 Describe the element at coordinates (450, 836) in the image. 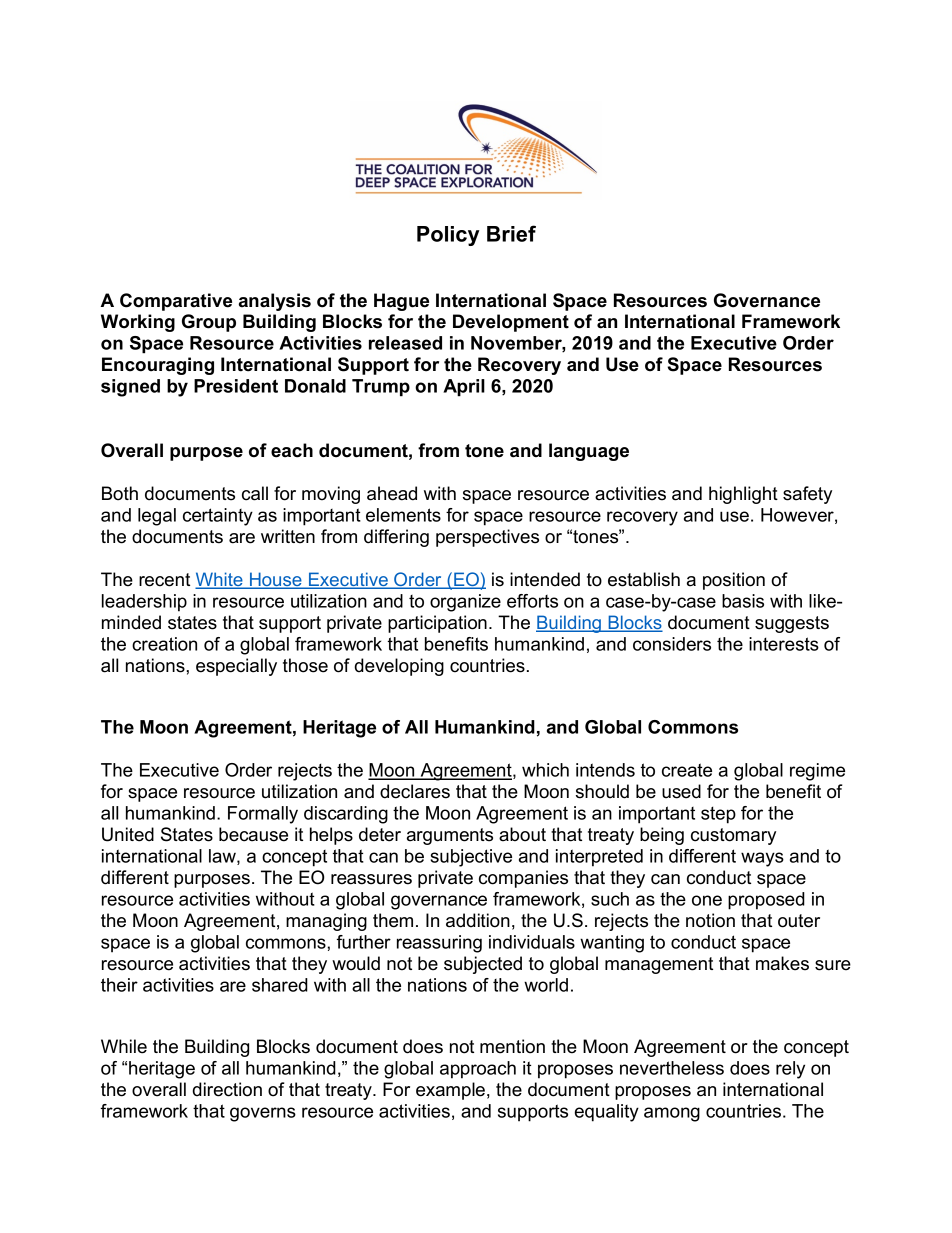

I see `arguments` at that location.
